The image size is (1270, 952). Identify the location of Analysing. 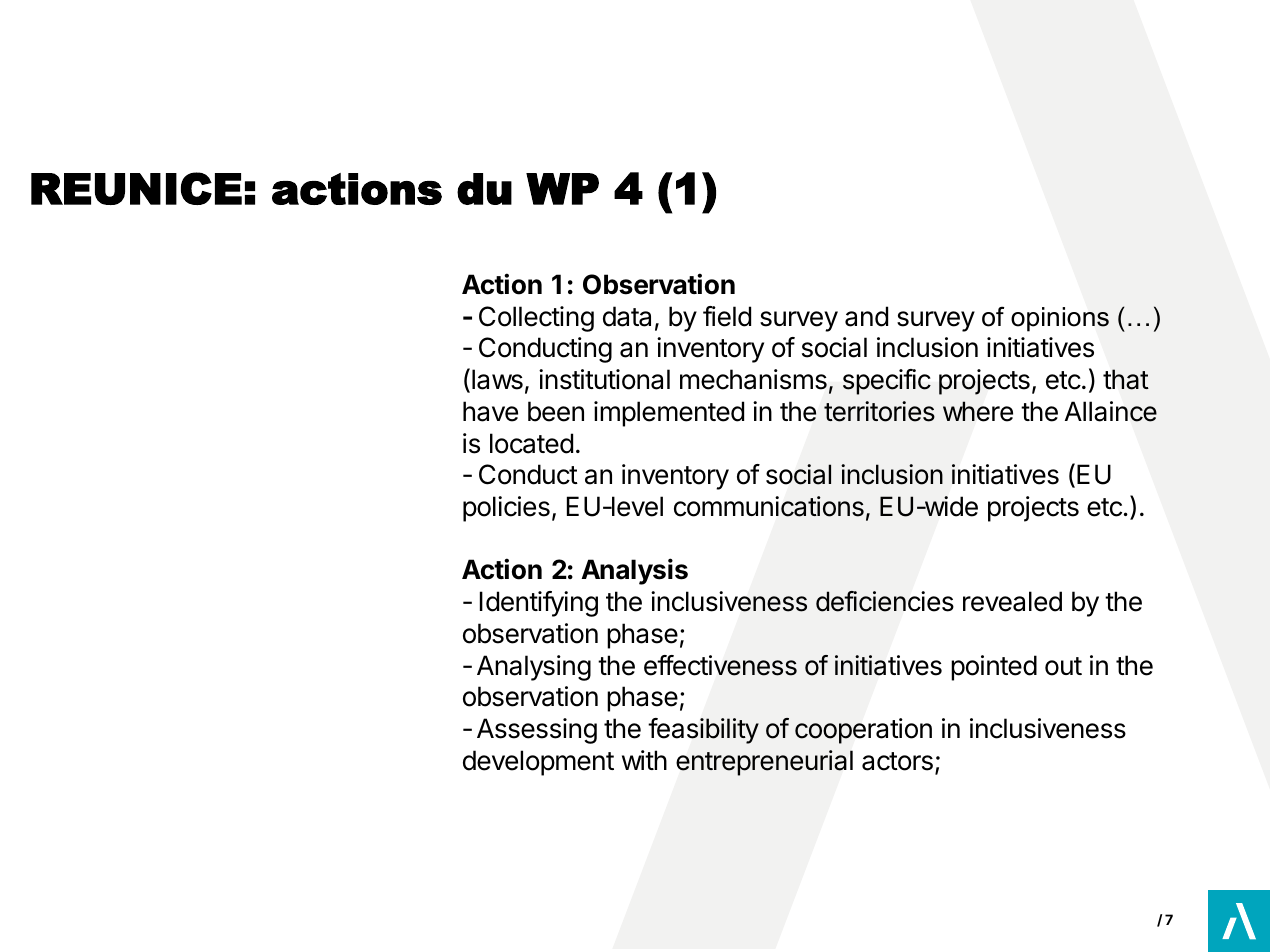
(534, 668).
